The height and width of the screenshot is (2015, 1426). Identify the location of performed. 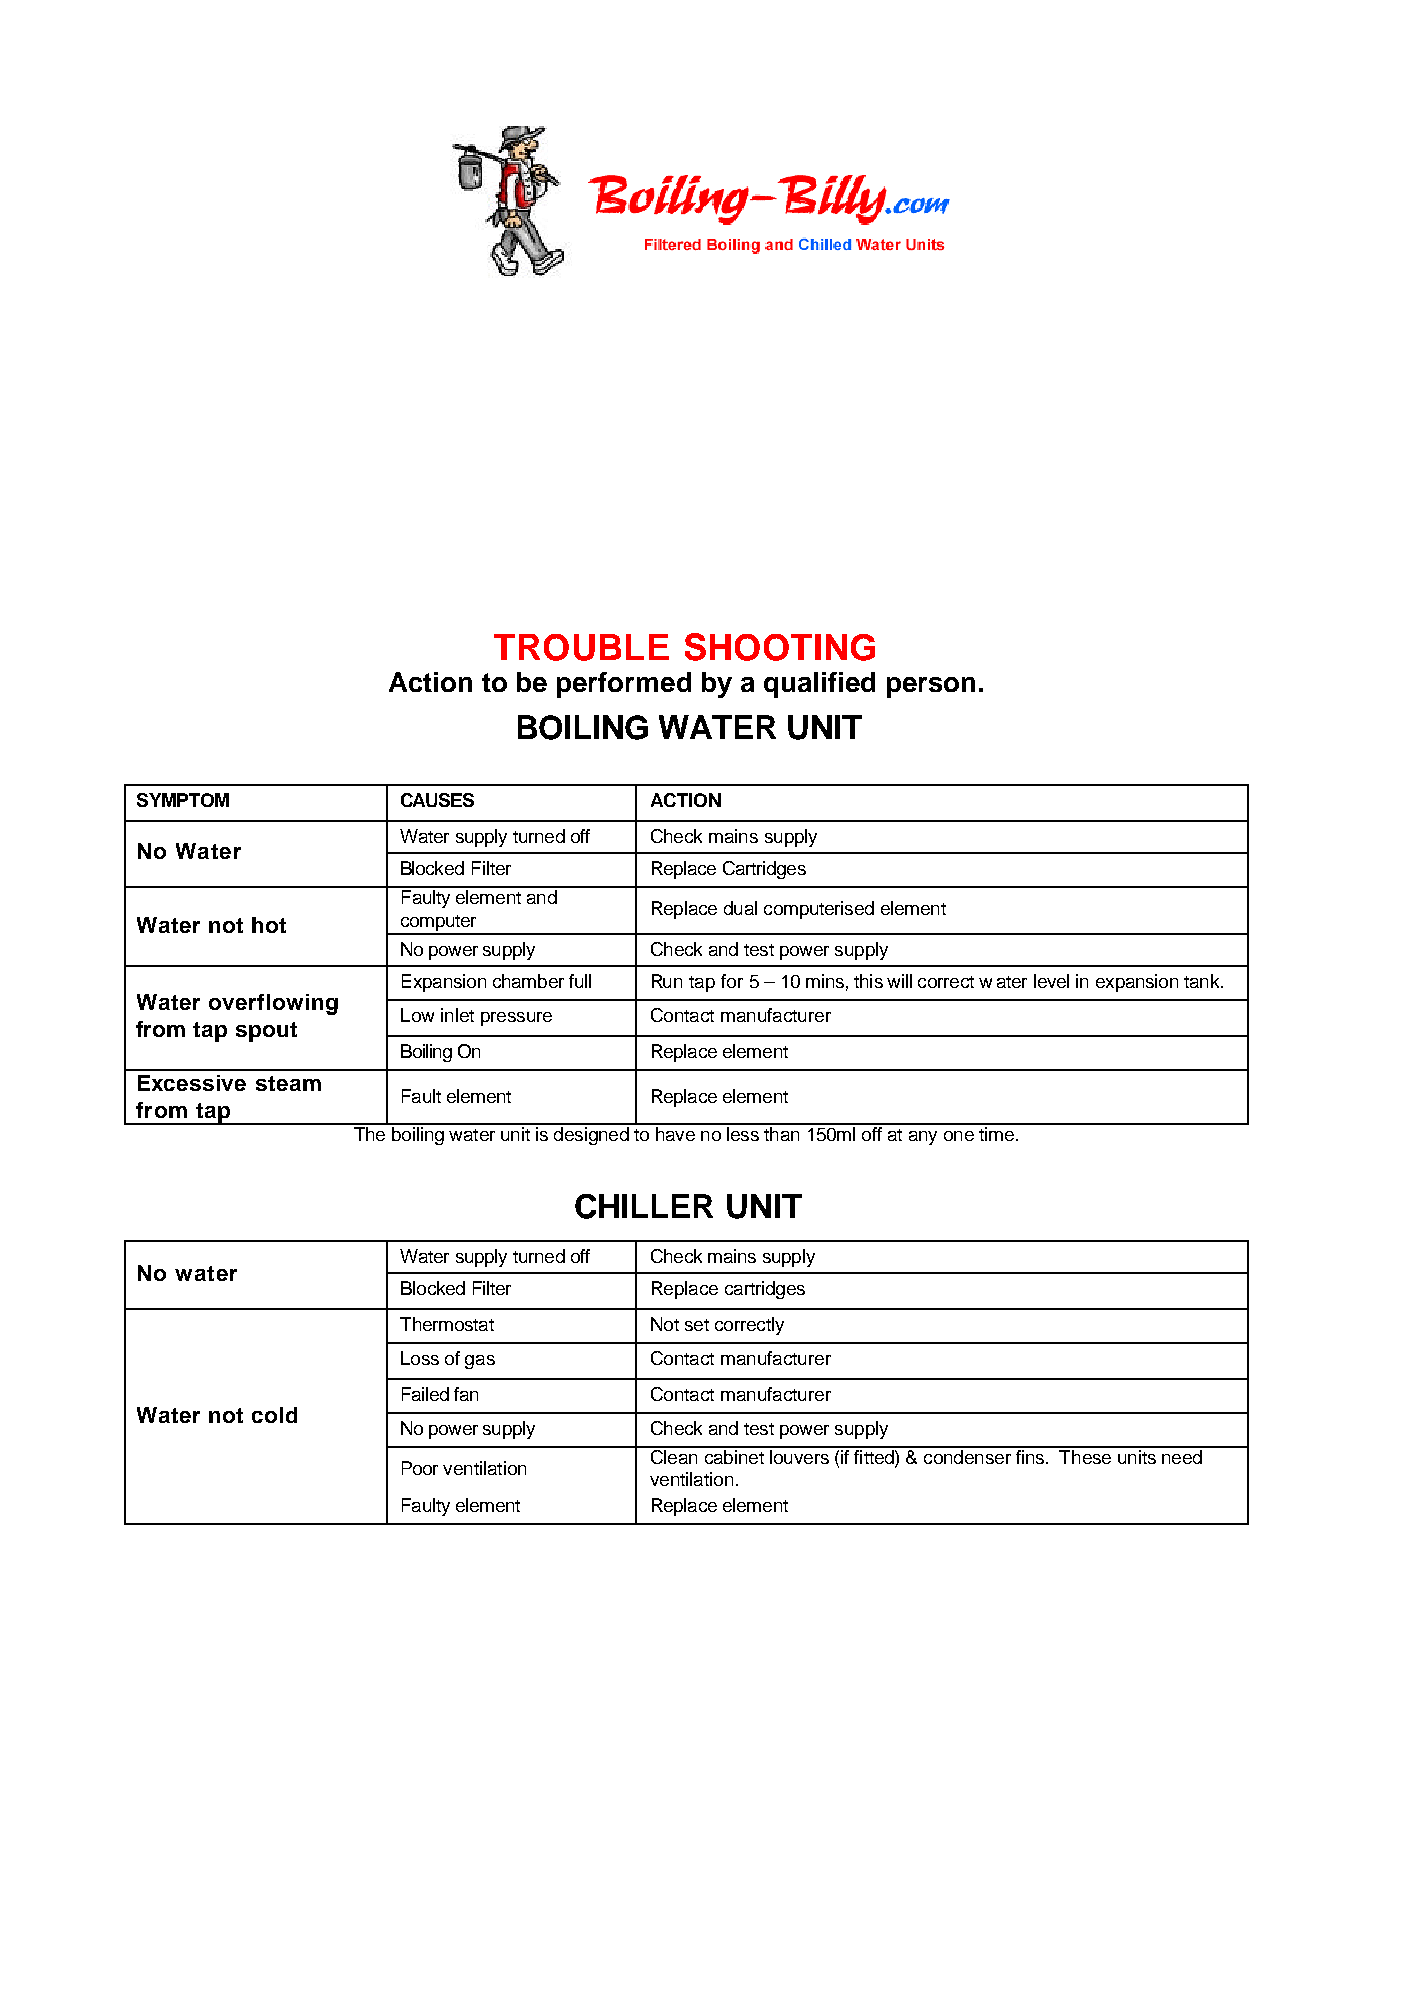
(624, 685).
